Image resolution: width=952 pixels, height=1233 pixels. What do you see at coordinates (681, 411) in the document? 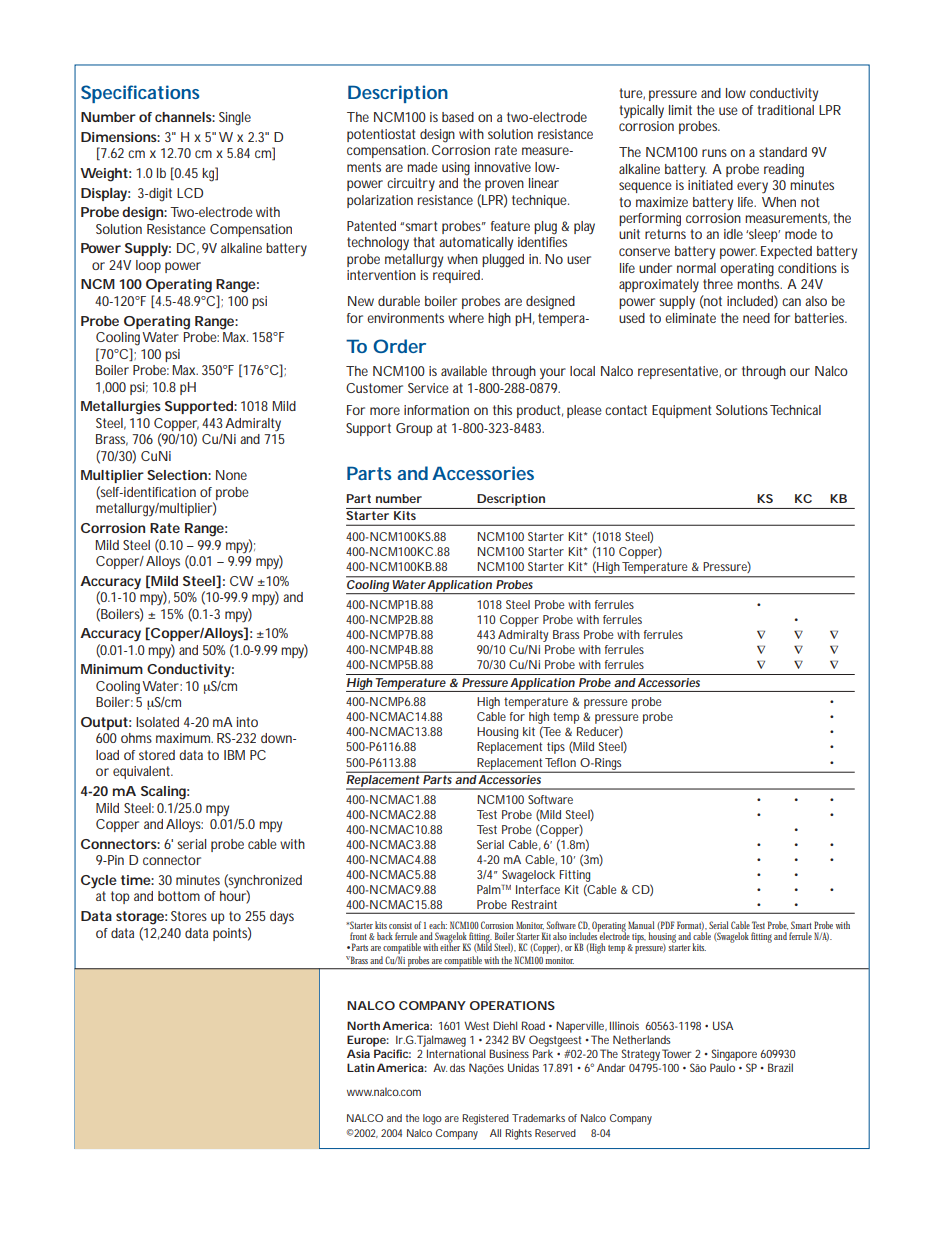
I see `Equipment` at bounding box center [681, 411].
